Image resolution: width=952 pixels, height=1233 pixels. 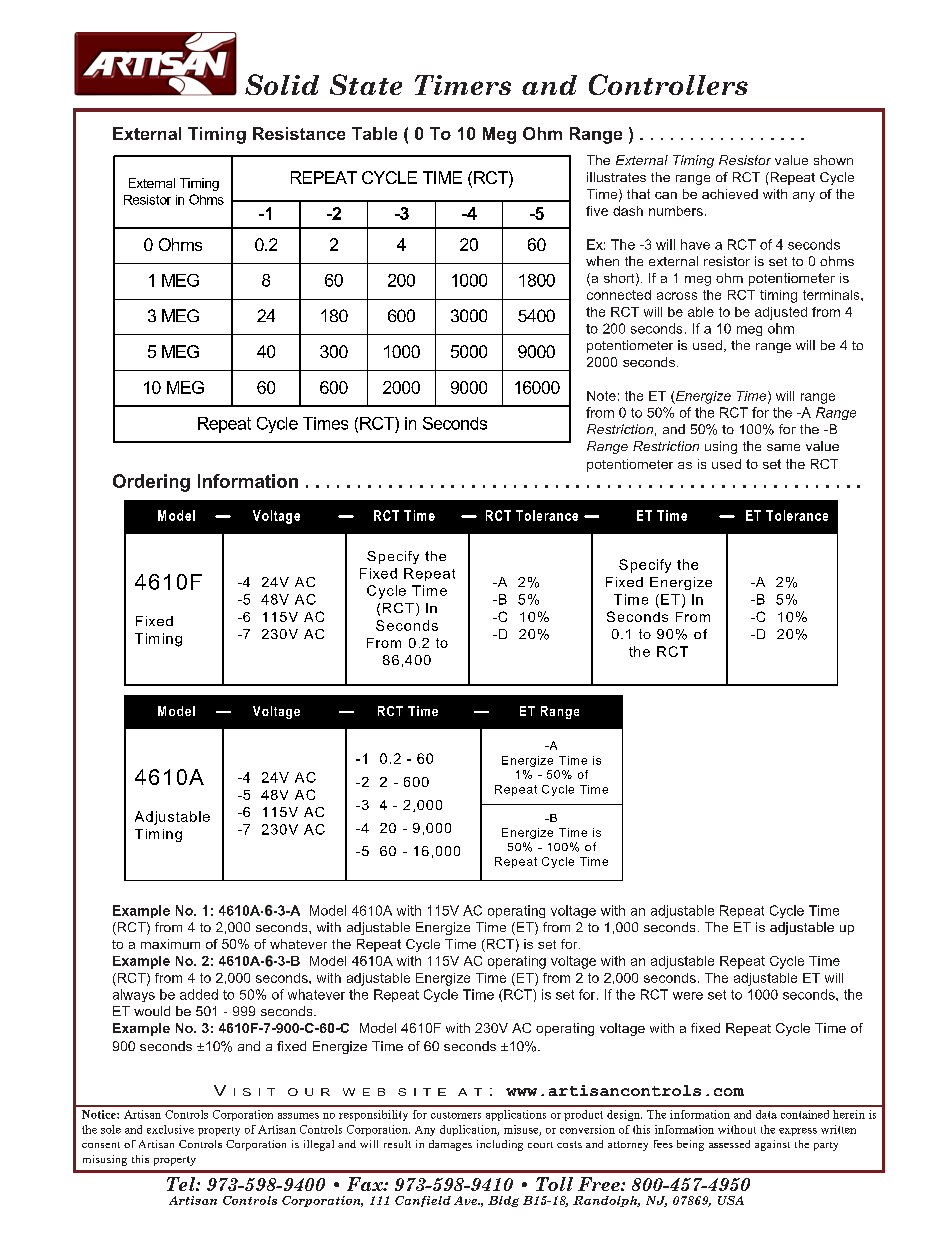 I want to click on Ordering, so click(x=151, y=483).
